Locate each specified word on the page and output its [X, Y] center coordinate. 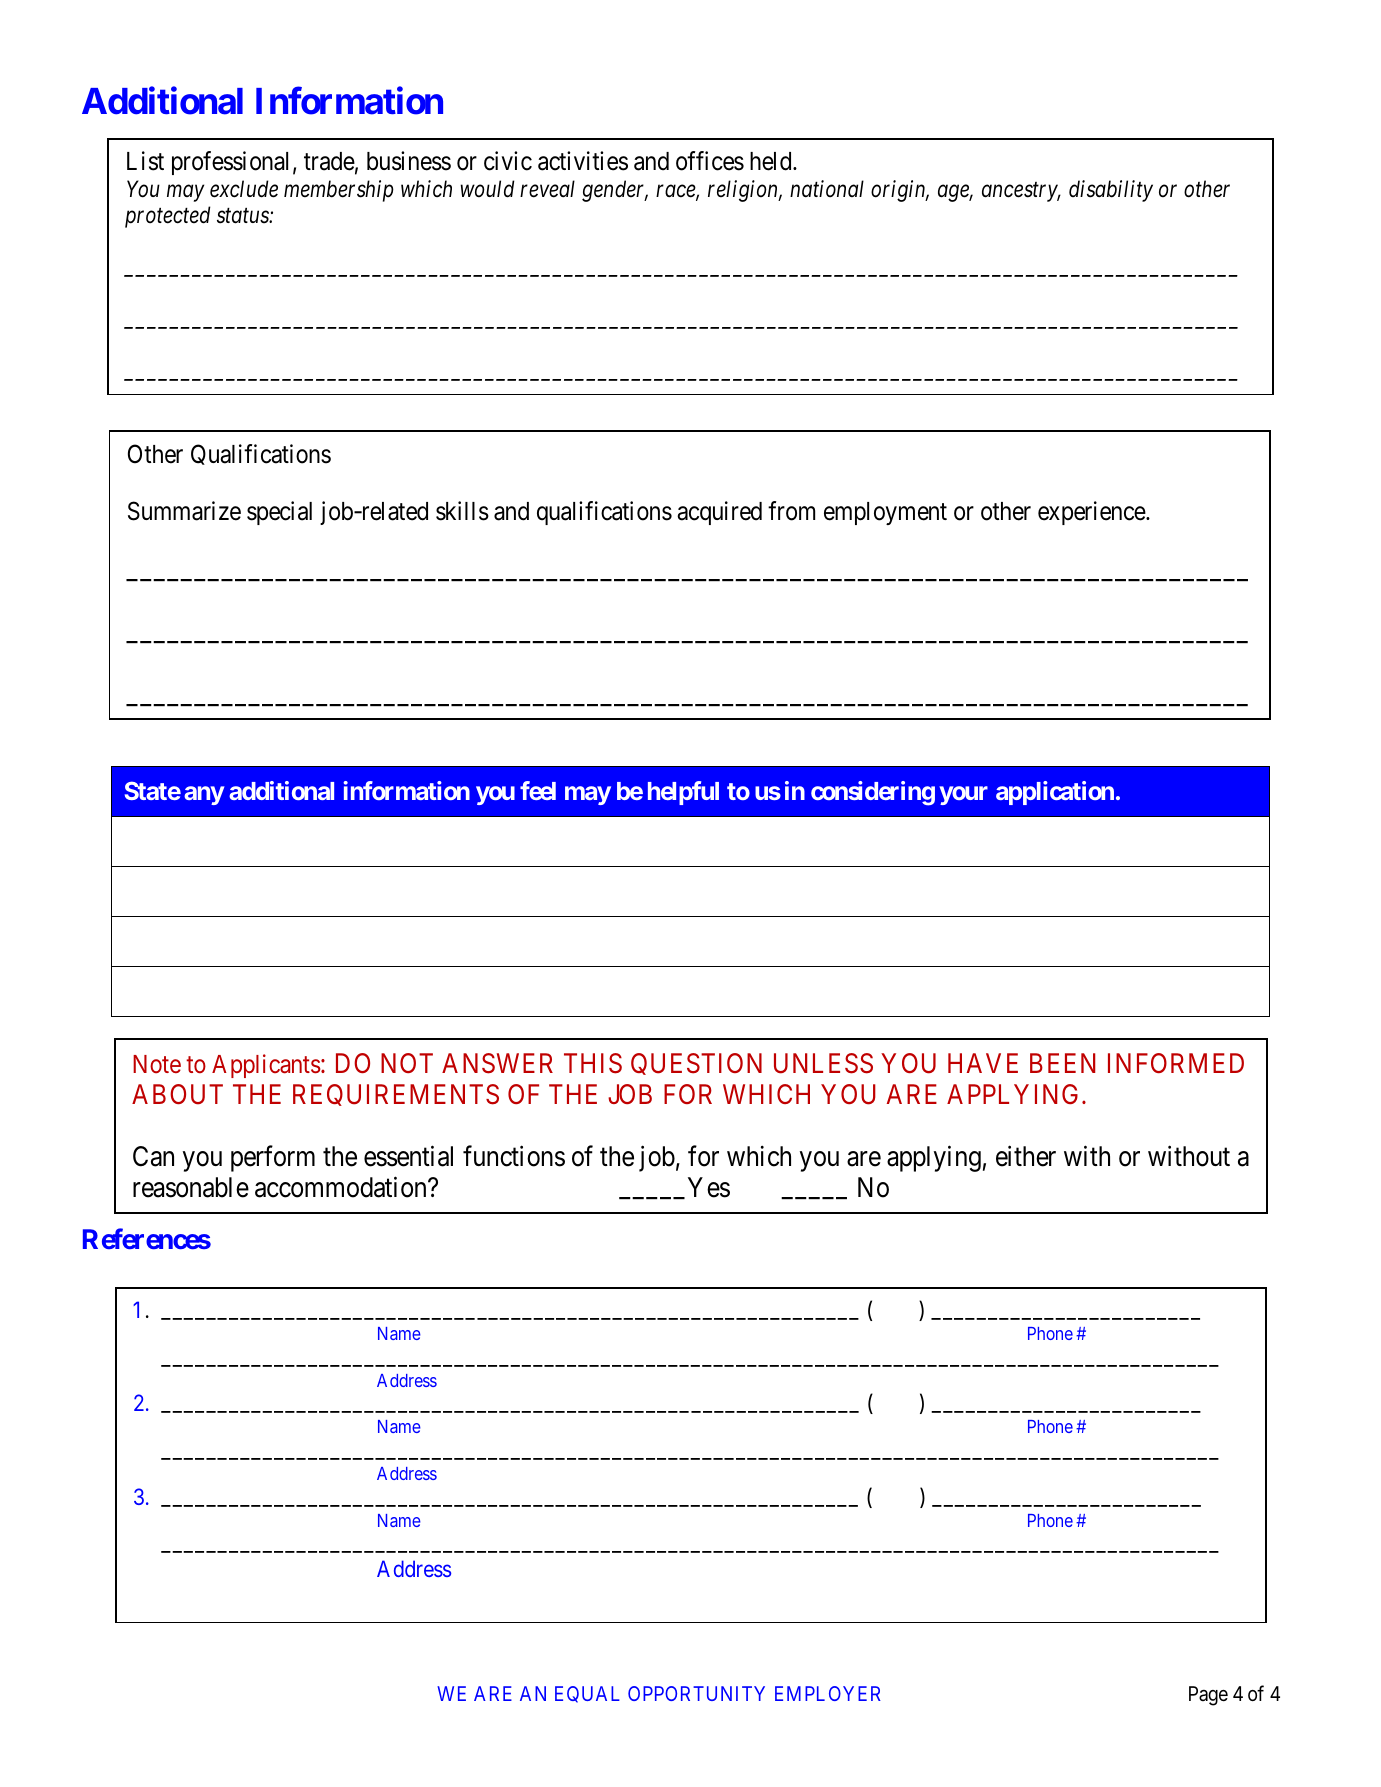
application [1055, 793]
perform [273, 1159]
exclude [244, 189]
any [204, 795]
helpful [683, 793]
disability [1111, 191]
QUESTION [696, 1064]
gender [615, 191]
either [1026, 1156]
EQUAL [587, 1694]
